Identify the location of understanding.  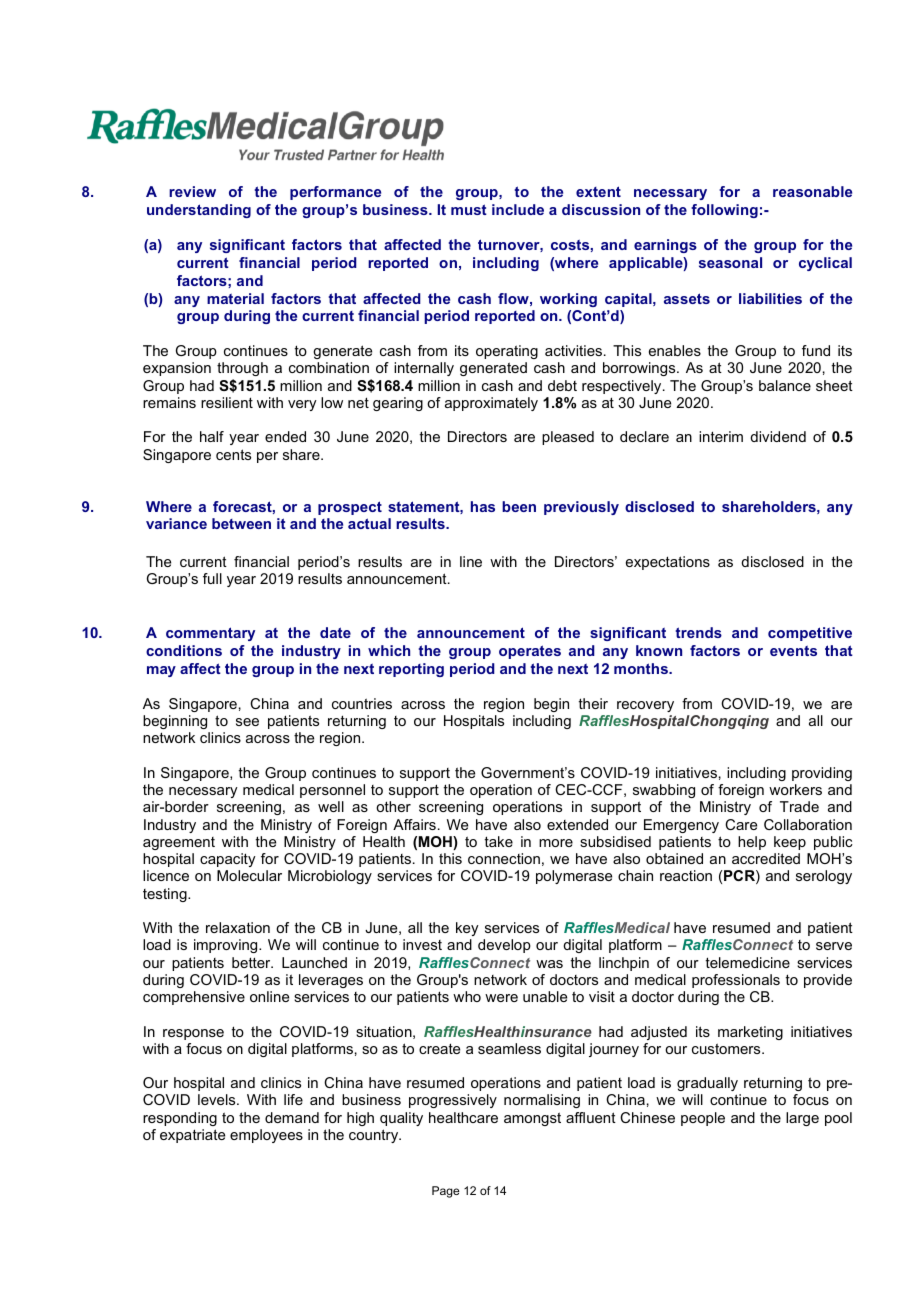
(199, 211).
